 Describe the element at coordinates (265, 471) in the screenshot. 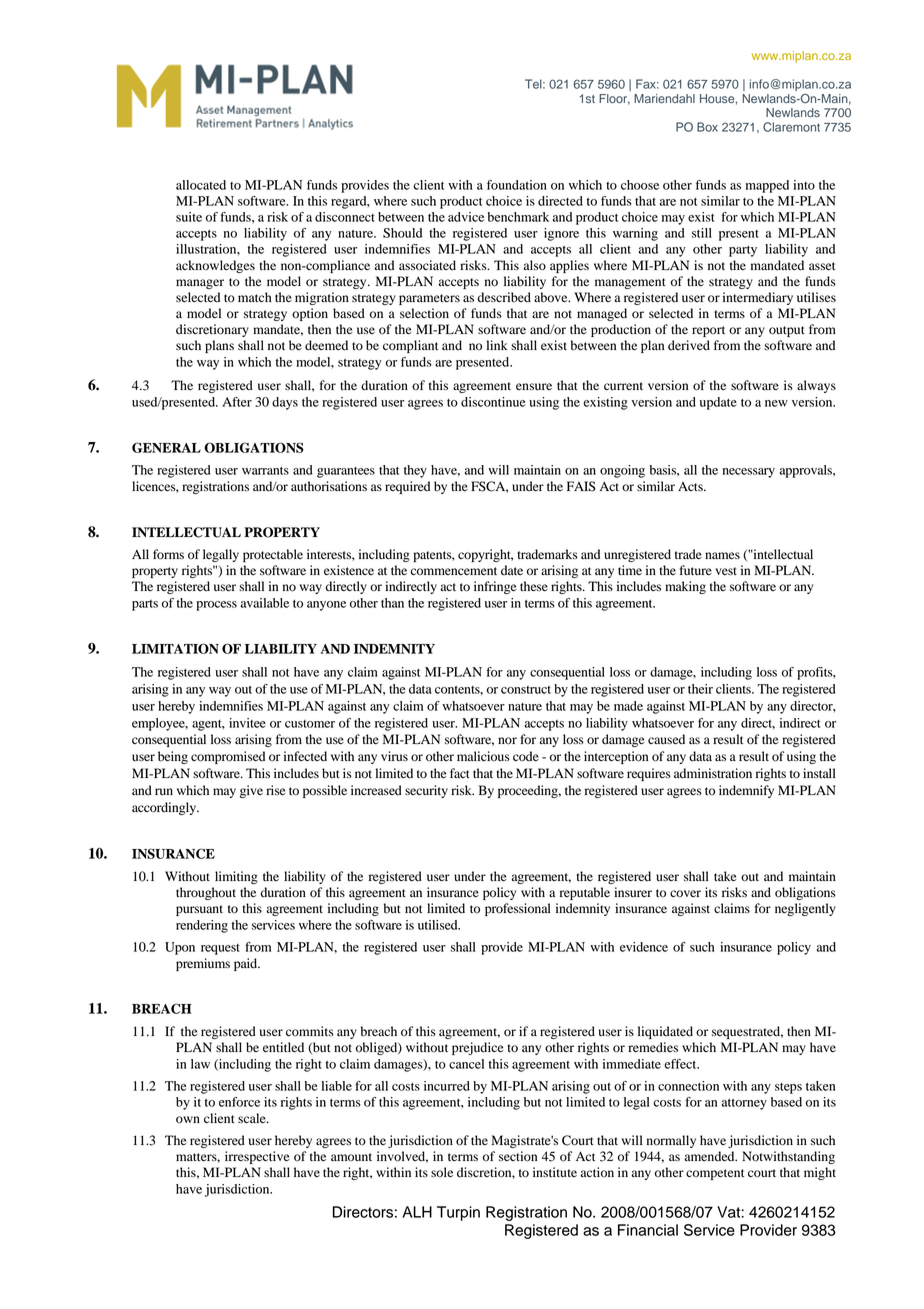

I see `warrants` at that location.
